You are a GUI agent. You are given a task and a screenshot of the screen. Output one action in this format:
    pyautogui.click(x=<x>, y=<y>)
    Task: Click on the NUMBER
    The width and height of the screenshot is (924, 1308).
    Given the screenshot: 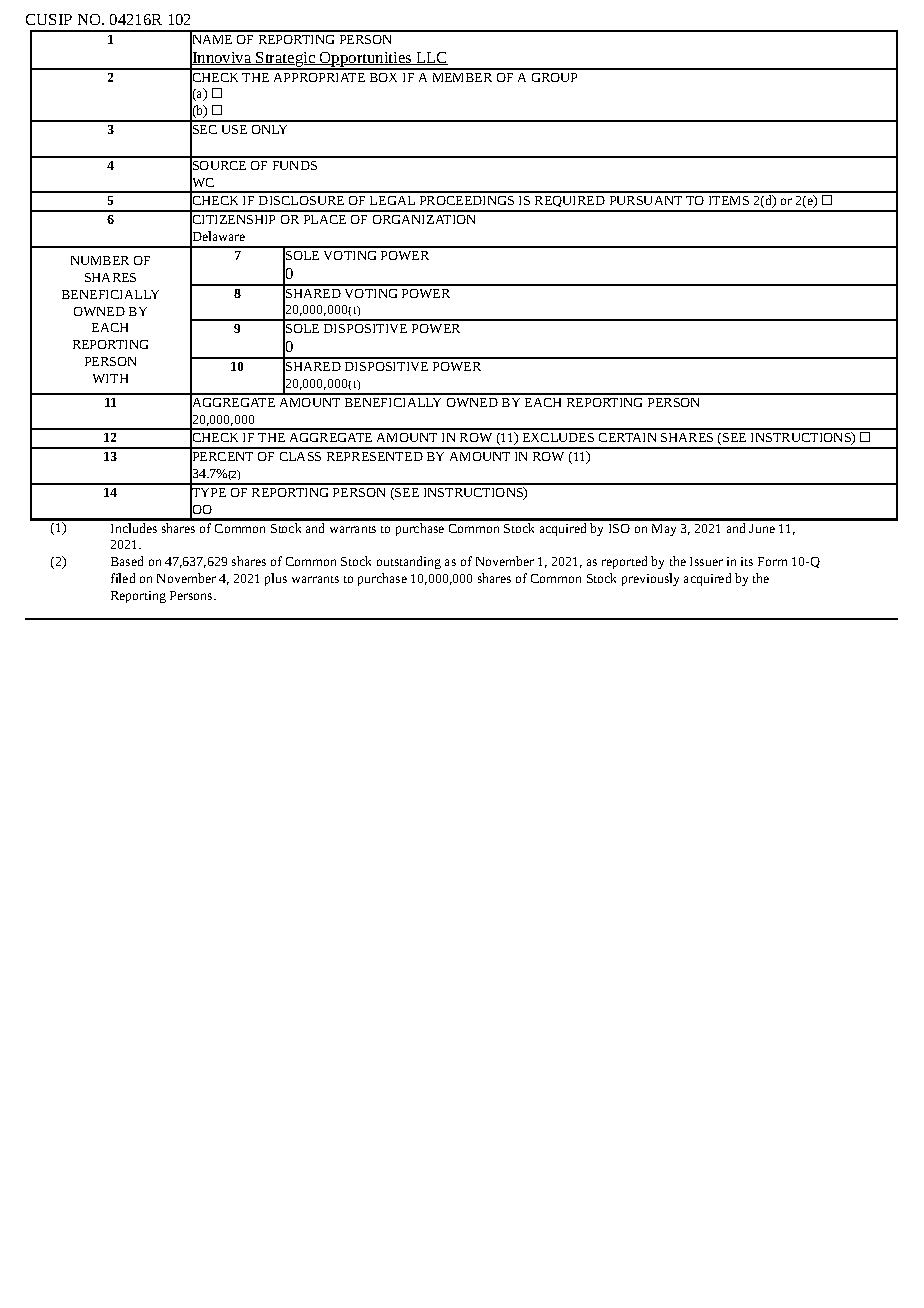 What is the action you would take?
    pyautogui.click(x=100, y=260)
